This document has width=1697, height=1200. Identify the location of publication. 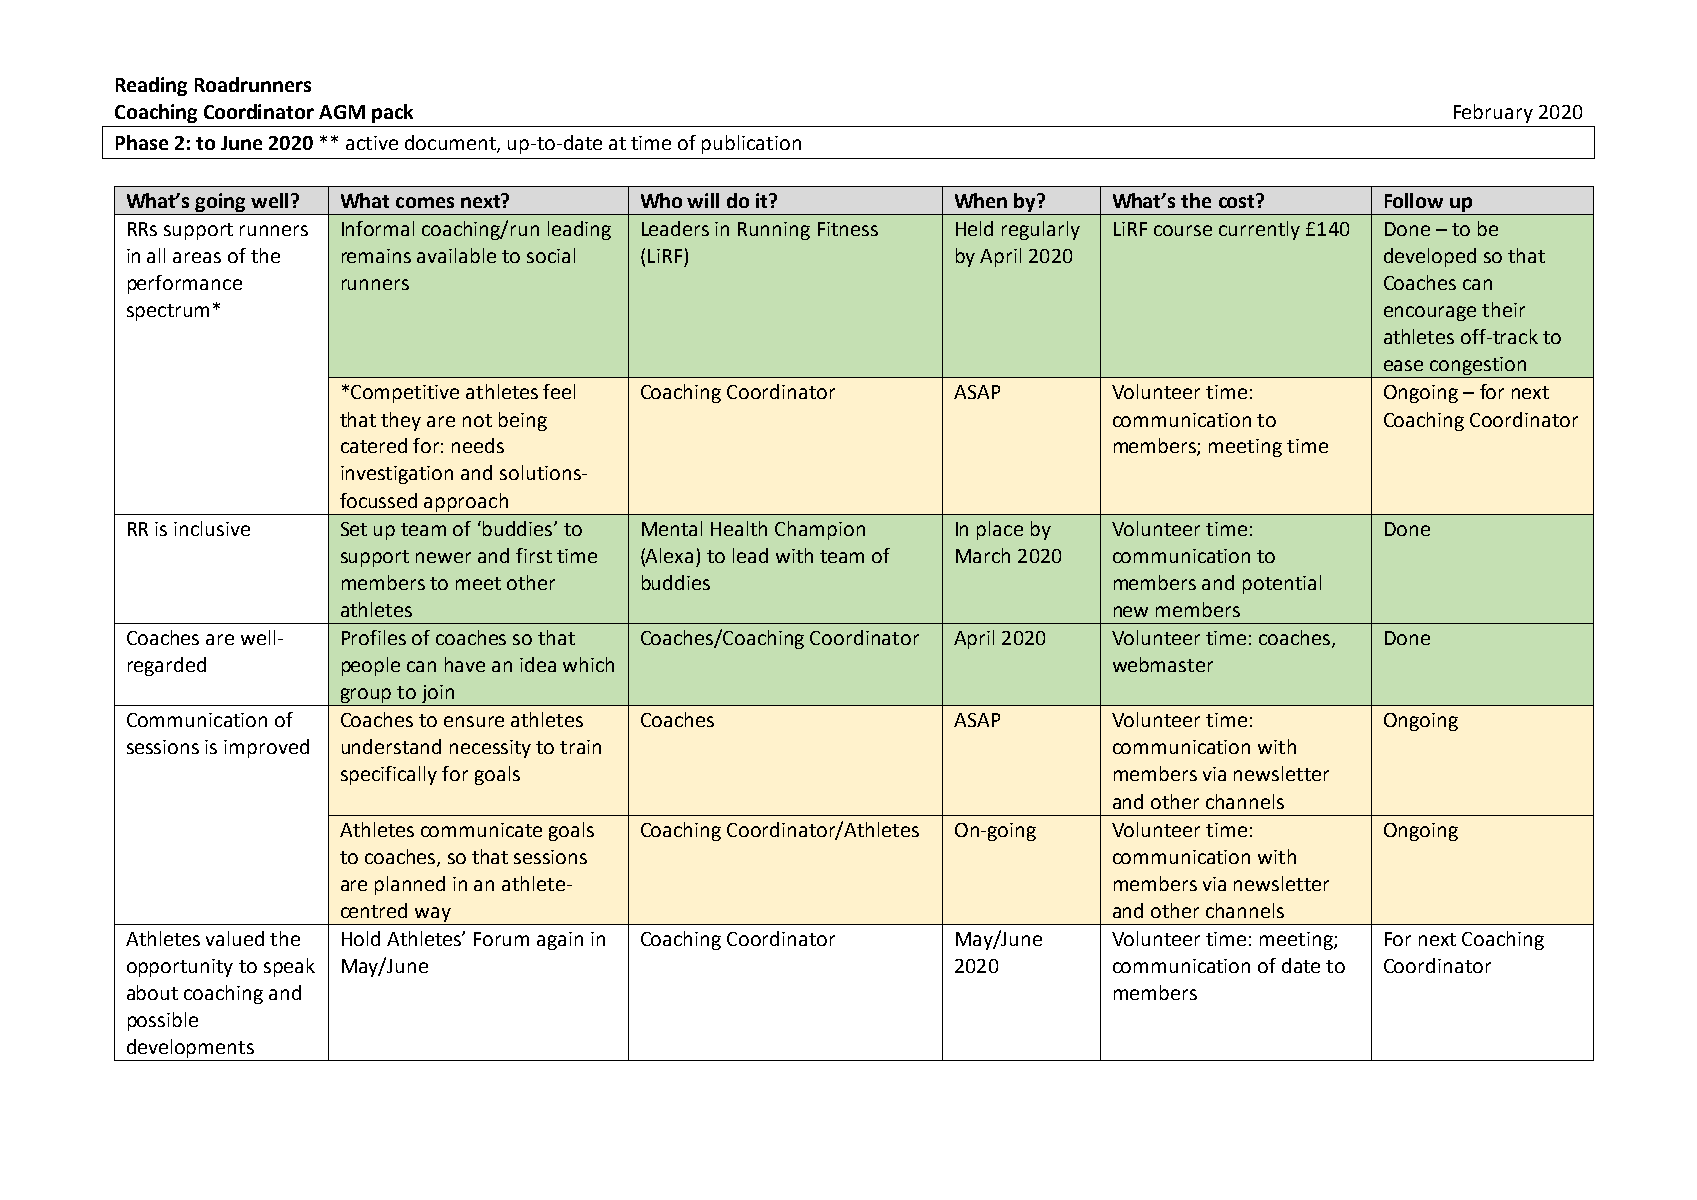
(751, 144).
